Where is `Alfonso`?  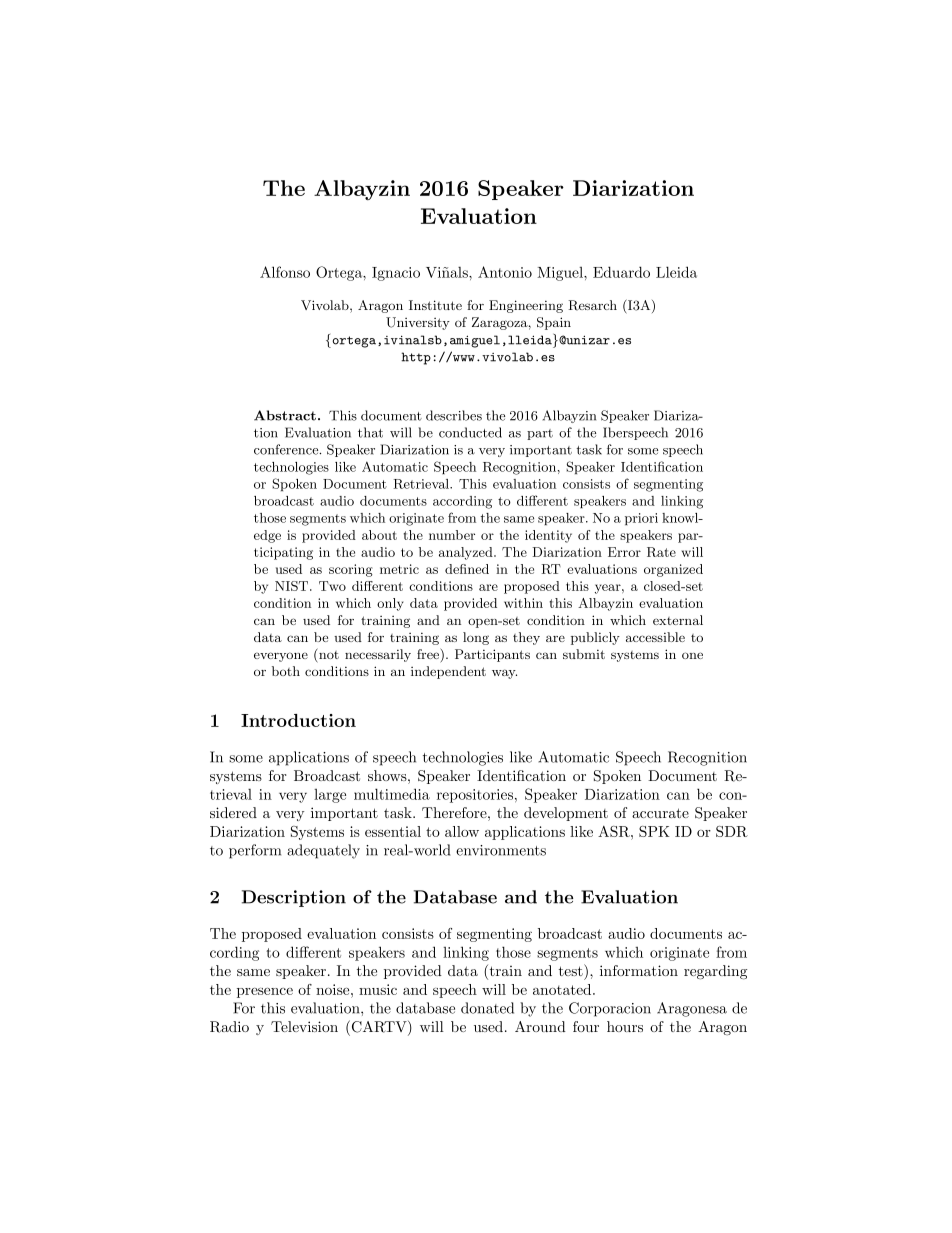
Alfonso is located at coordinates (285, 272).
